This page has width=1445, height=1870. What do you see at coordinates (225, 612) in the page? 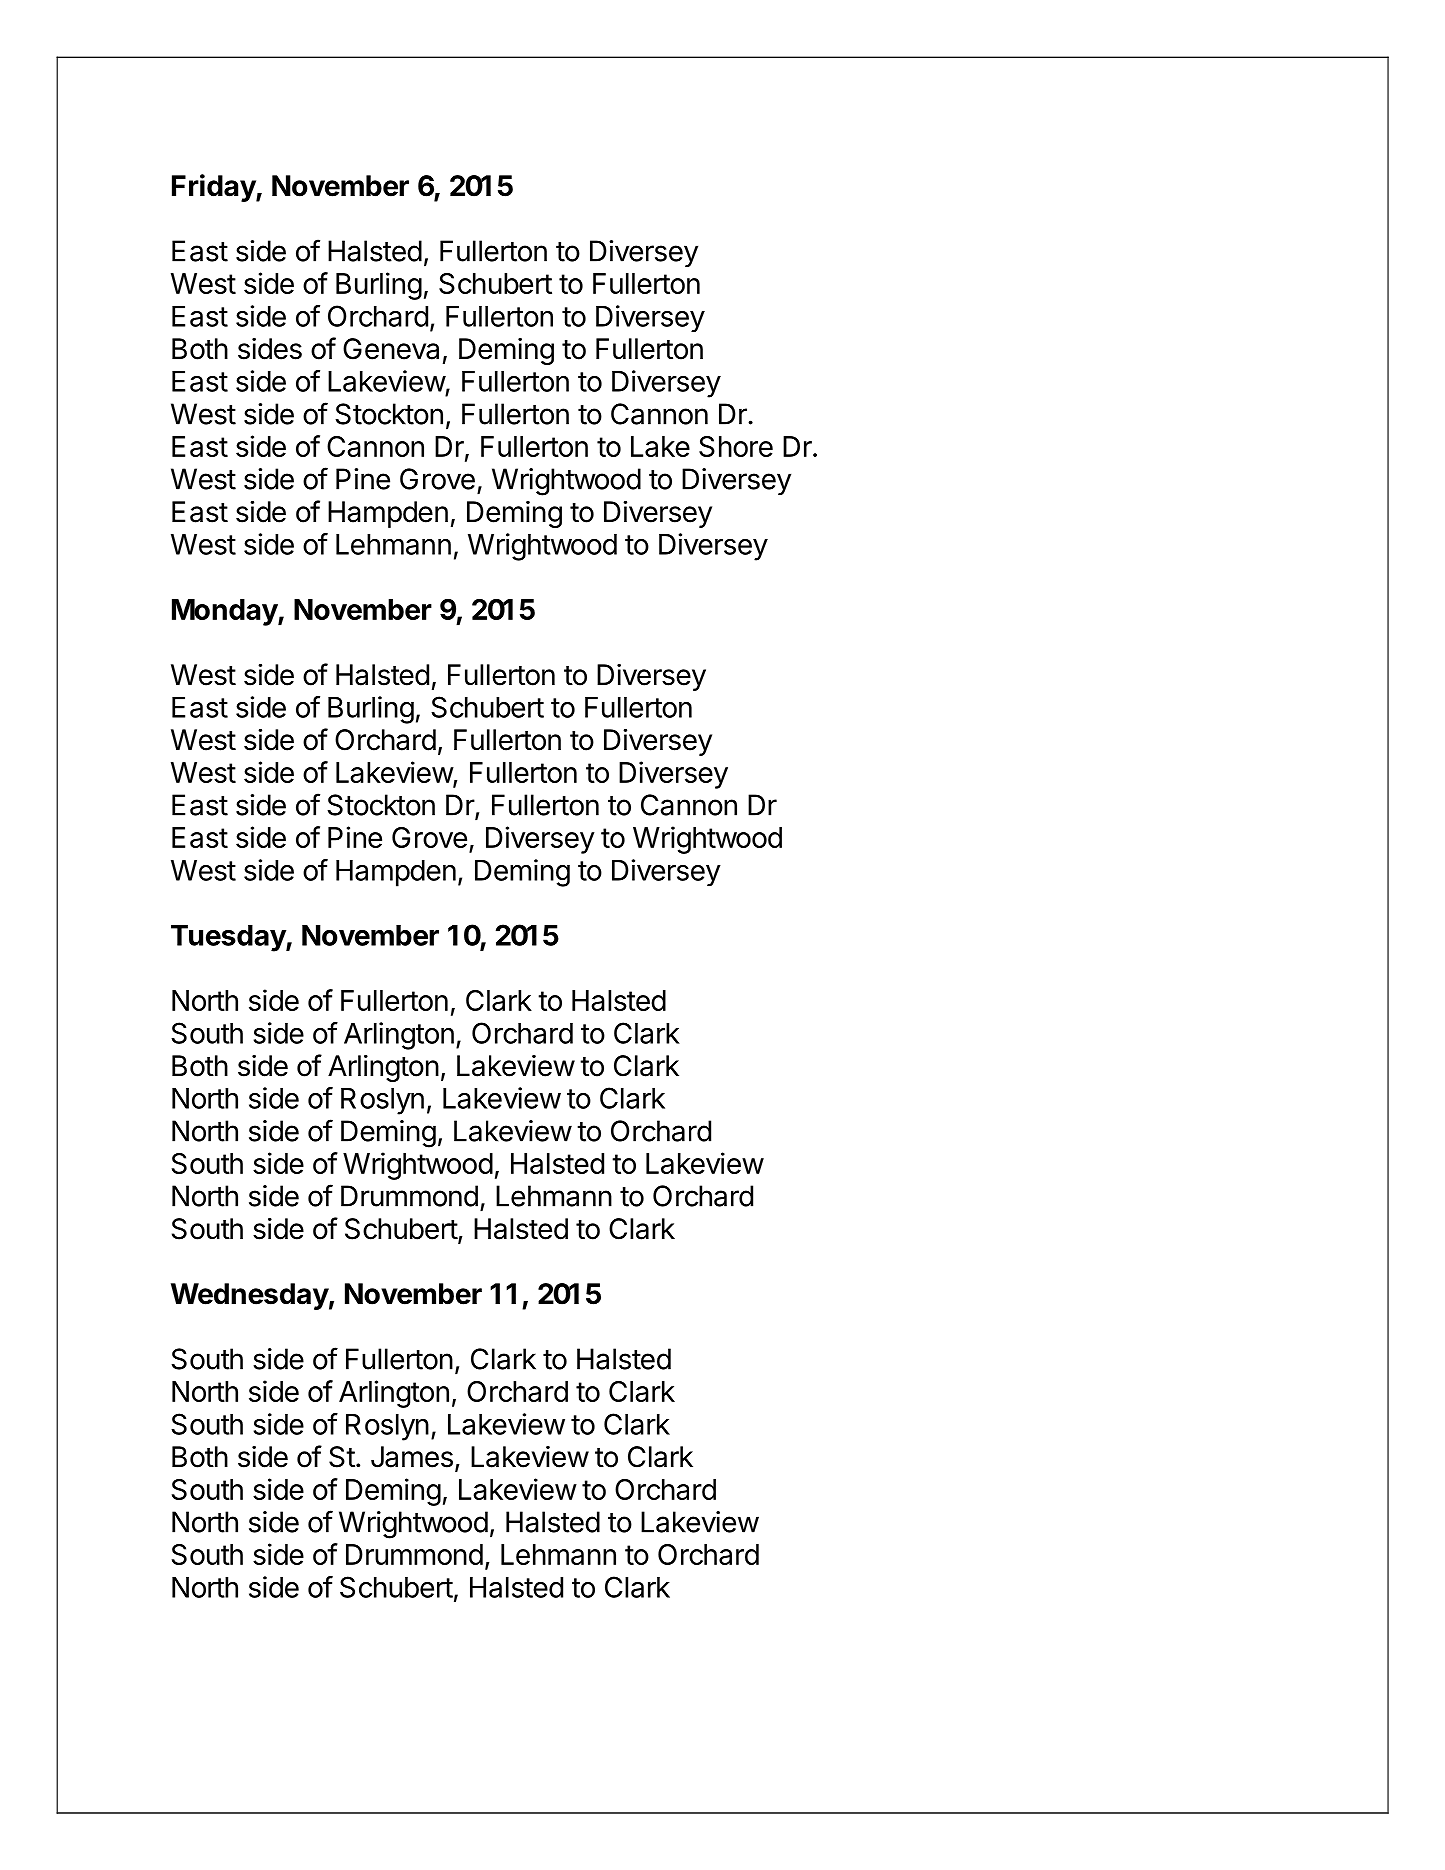
I see `Monday` at bounding box center [225, 612].
